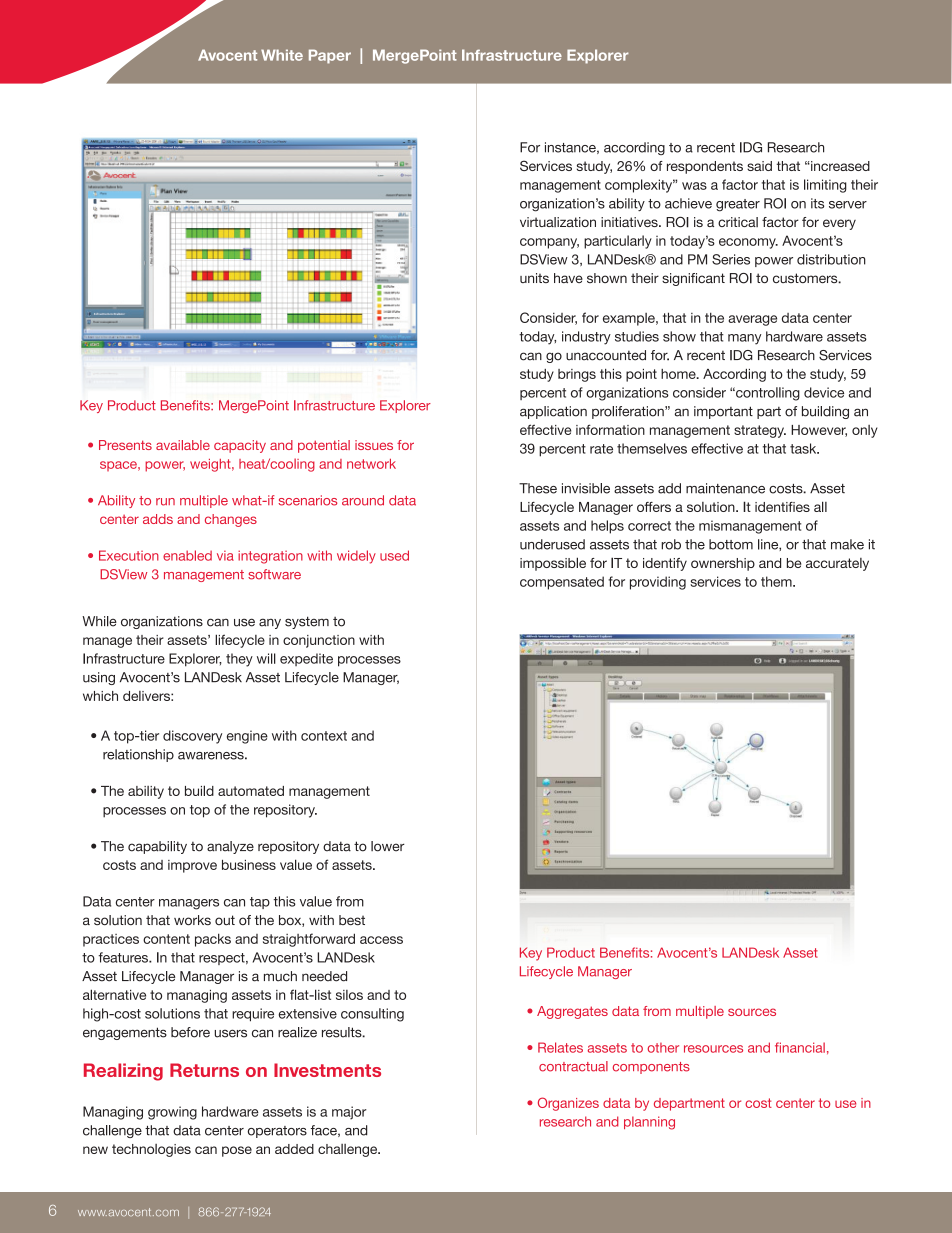 The image size is (952, 1233). What do you see at coordinates (388, 846) in the screenshot?
I see `lower` at bounding box center [388, 846].
